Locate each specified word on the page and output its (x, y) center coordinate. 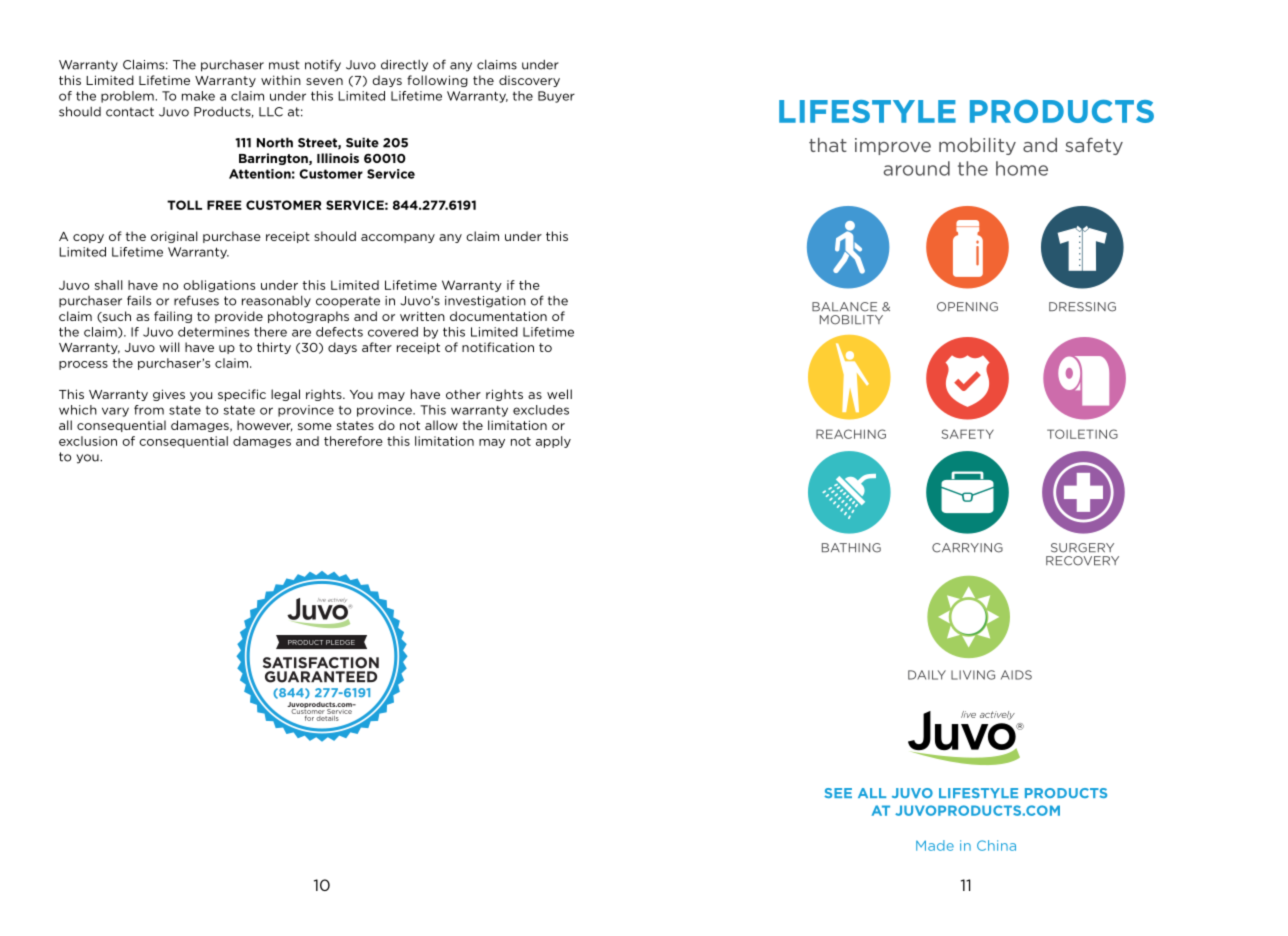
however (265, 426)
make (198, 96)
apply (553, 442)
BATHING (851, 548)
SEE (838, 793)
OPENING (967, 307)
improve (893, 146)
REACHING (851, 434)
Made (935, 845)
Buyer (556, 97)
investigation (485, 302)
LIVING (973, 675)
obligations (219, 286)
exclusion (88, 441)
